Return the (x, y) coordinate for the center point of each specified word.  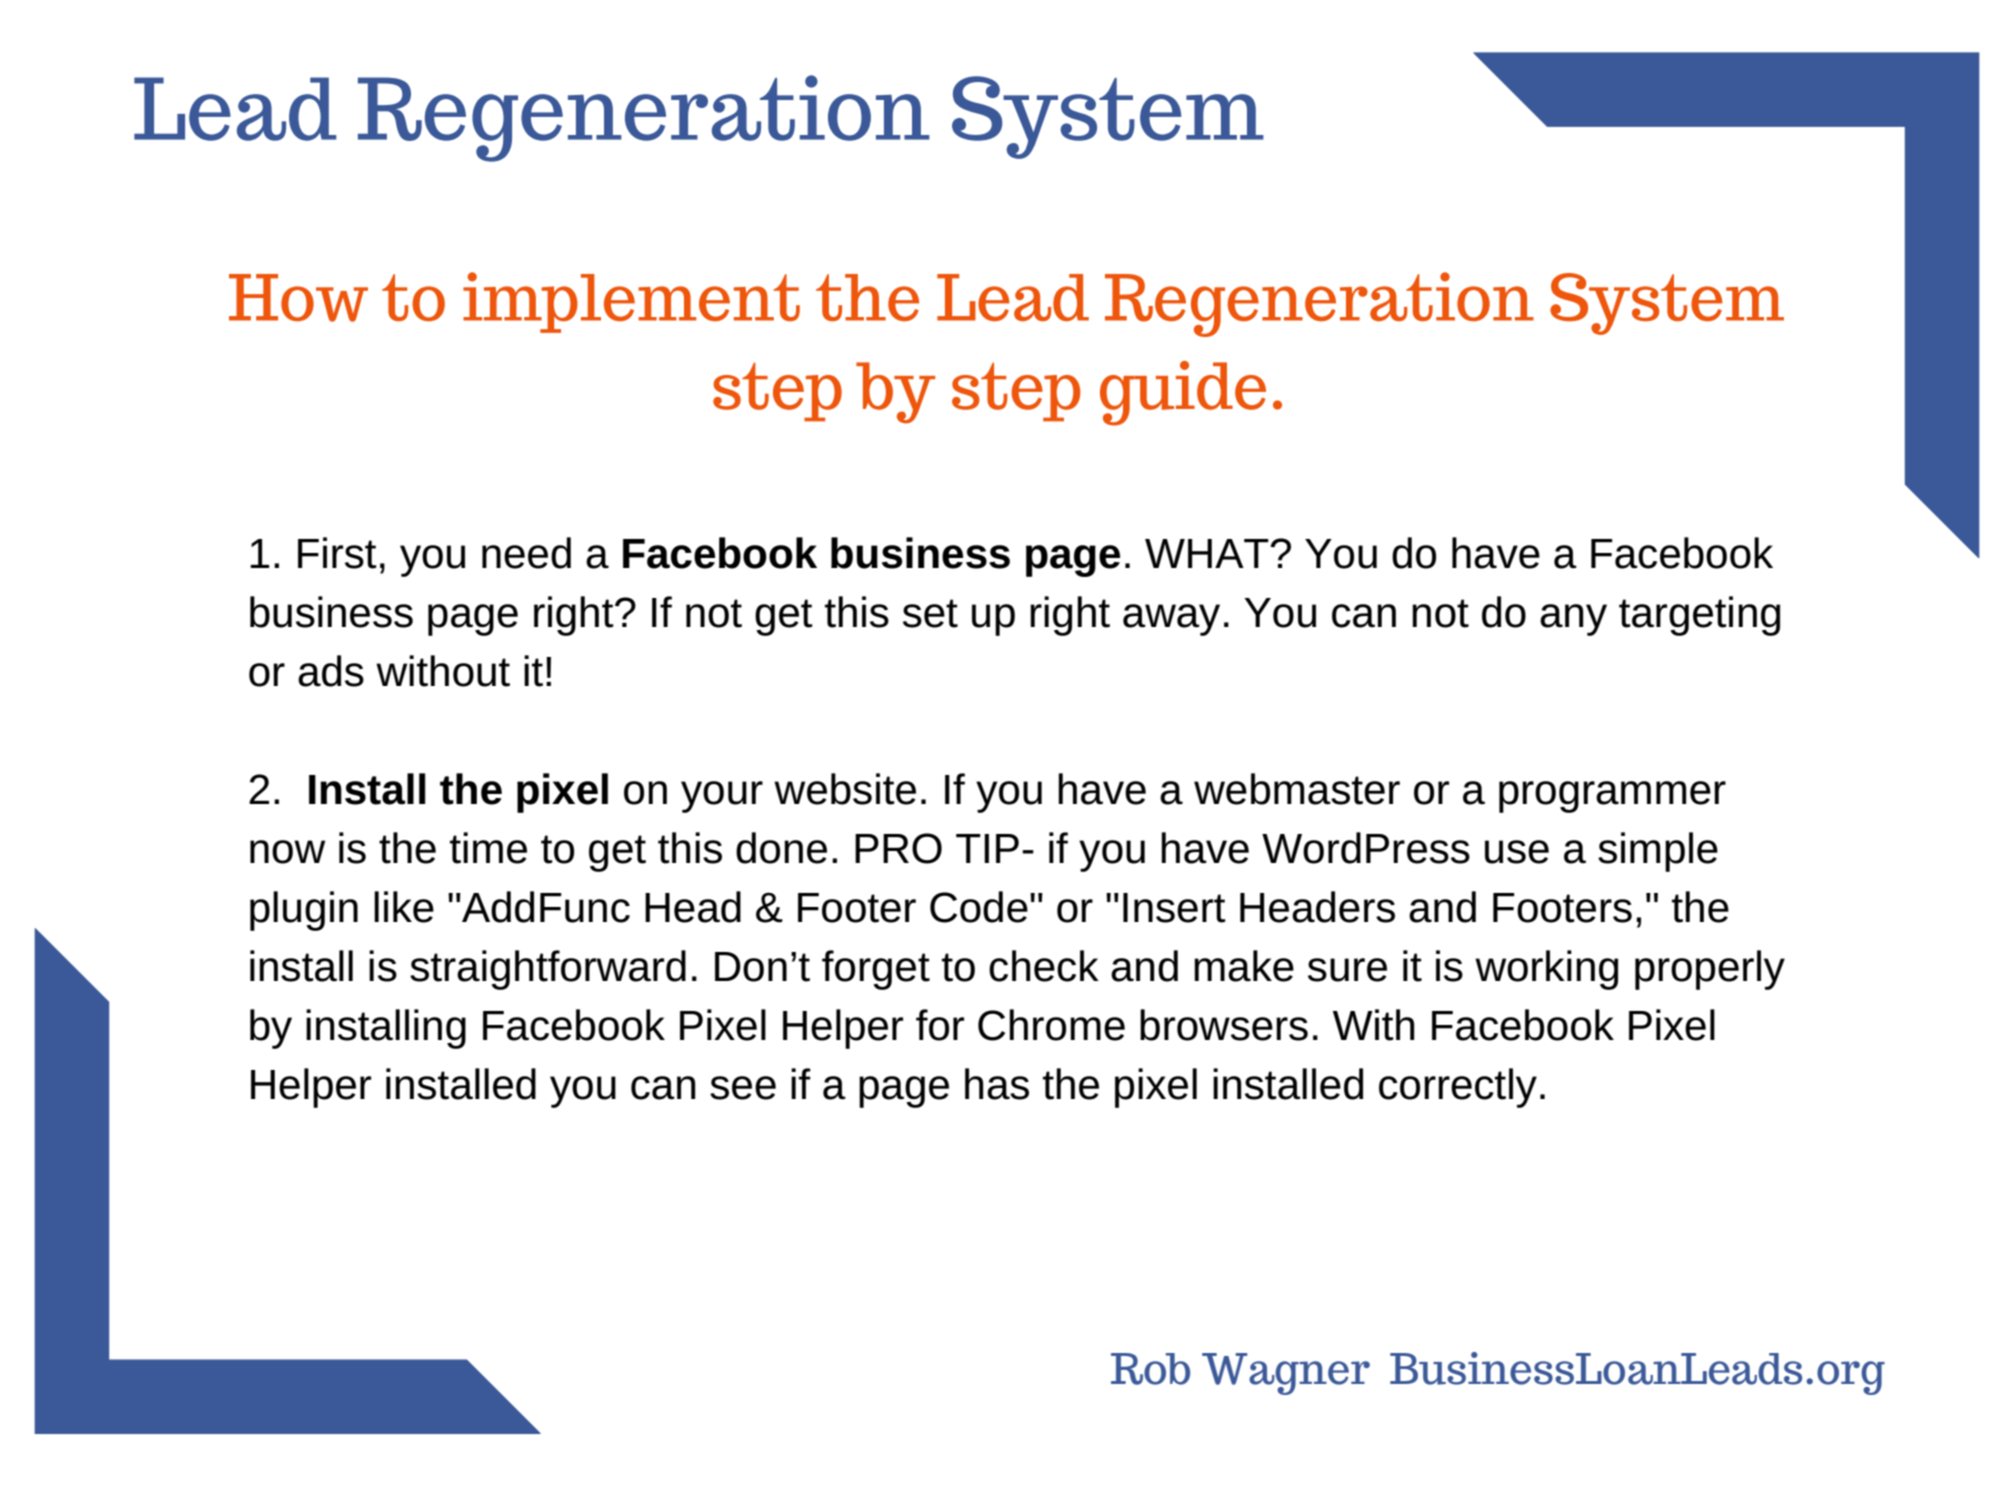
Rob (1150, 1369)
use (1517, 852)
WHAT (1208, 553)
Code (979, 907)
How (298, 298)
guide (1183, 393)
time (488, 848)
